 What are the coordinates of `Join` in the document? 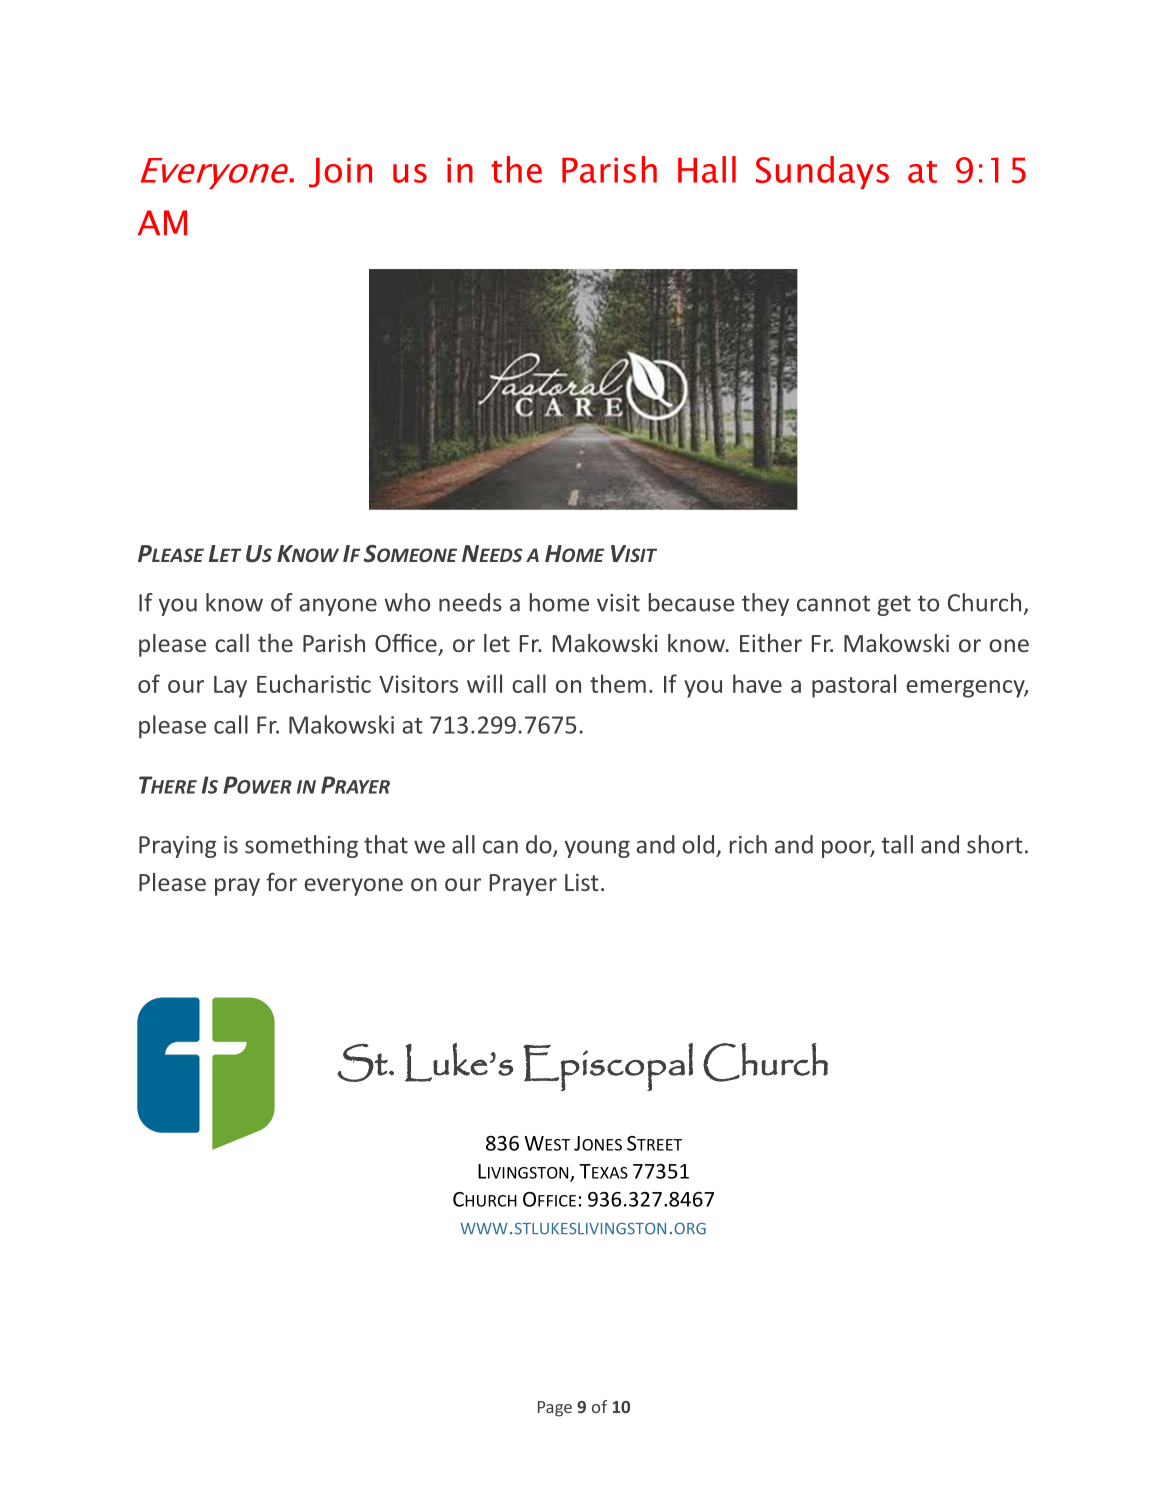 It's located at (340, 172).
